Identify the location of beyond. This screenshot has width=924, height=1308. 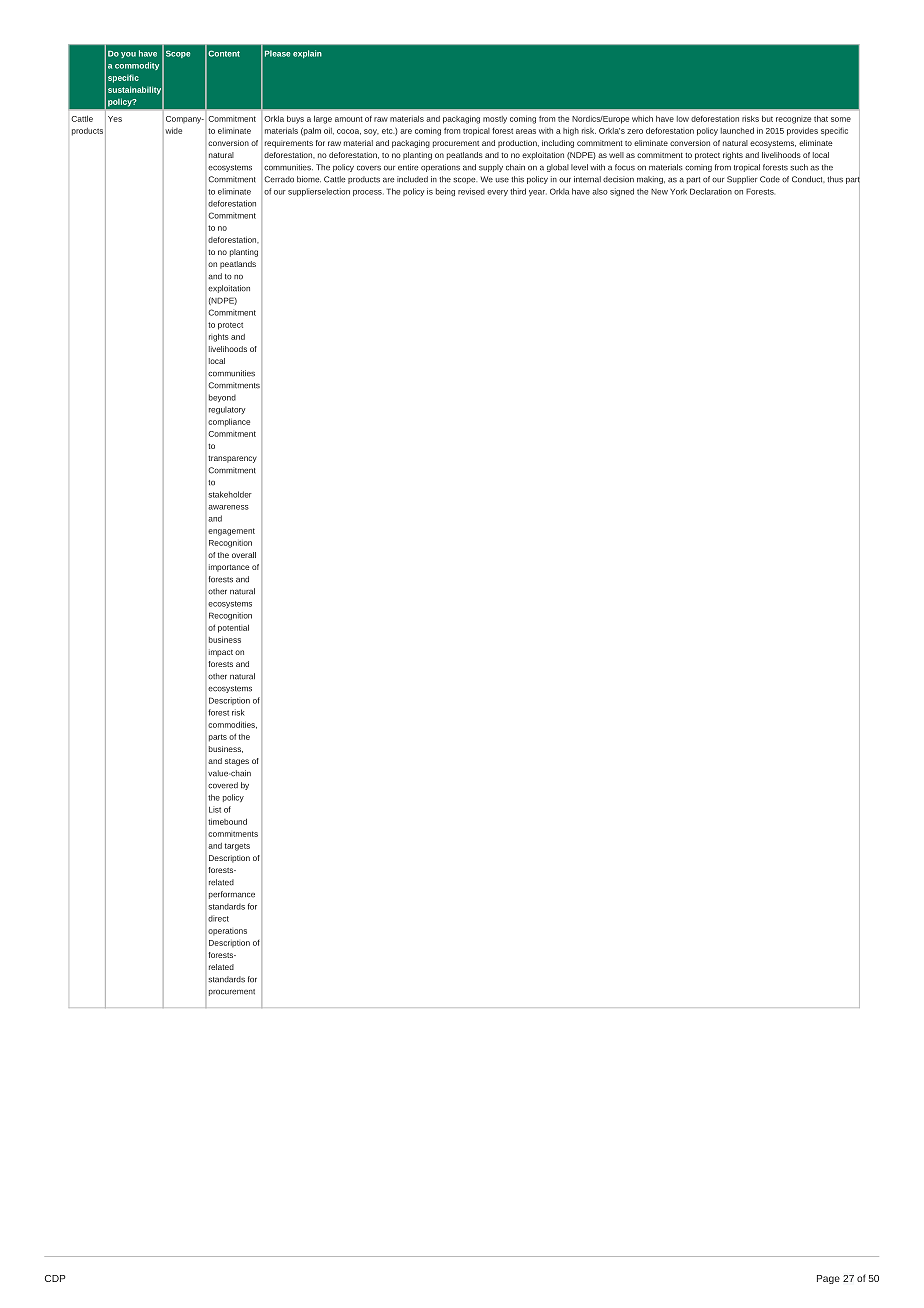
(222, 398).
